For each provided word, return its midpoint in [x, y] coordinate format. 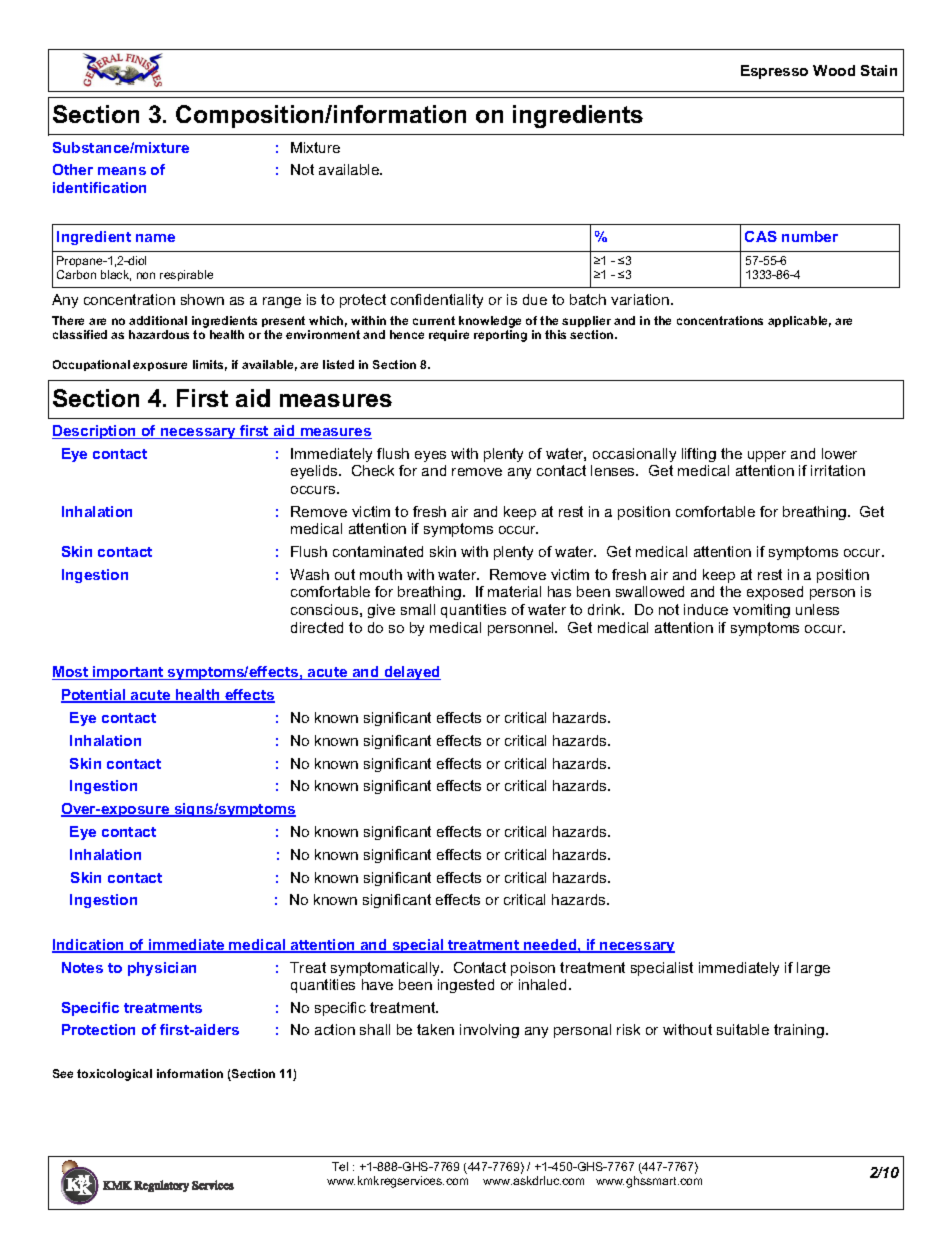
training [799, 1031]
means [122, 171]
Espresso [774, 72]
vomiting [761, 611]
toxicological [114, 1075]
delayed [411, 673]
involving [489, 1031]
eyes [430, 456]
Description [95, 432]
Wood [834, 70]
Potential [94, 696]
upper [767, 456]
